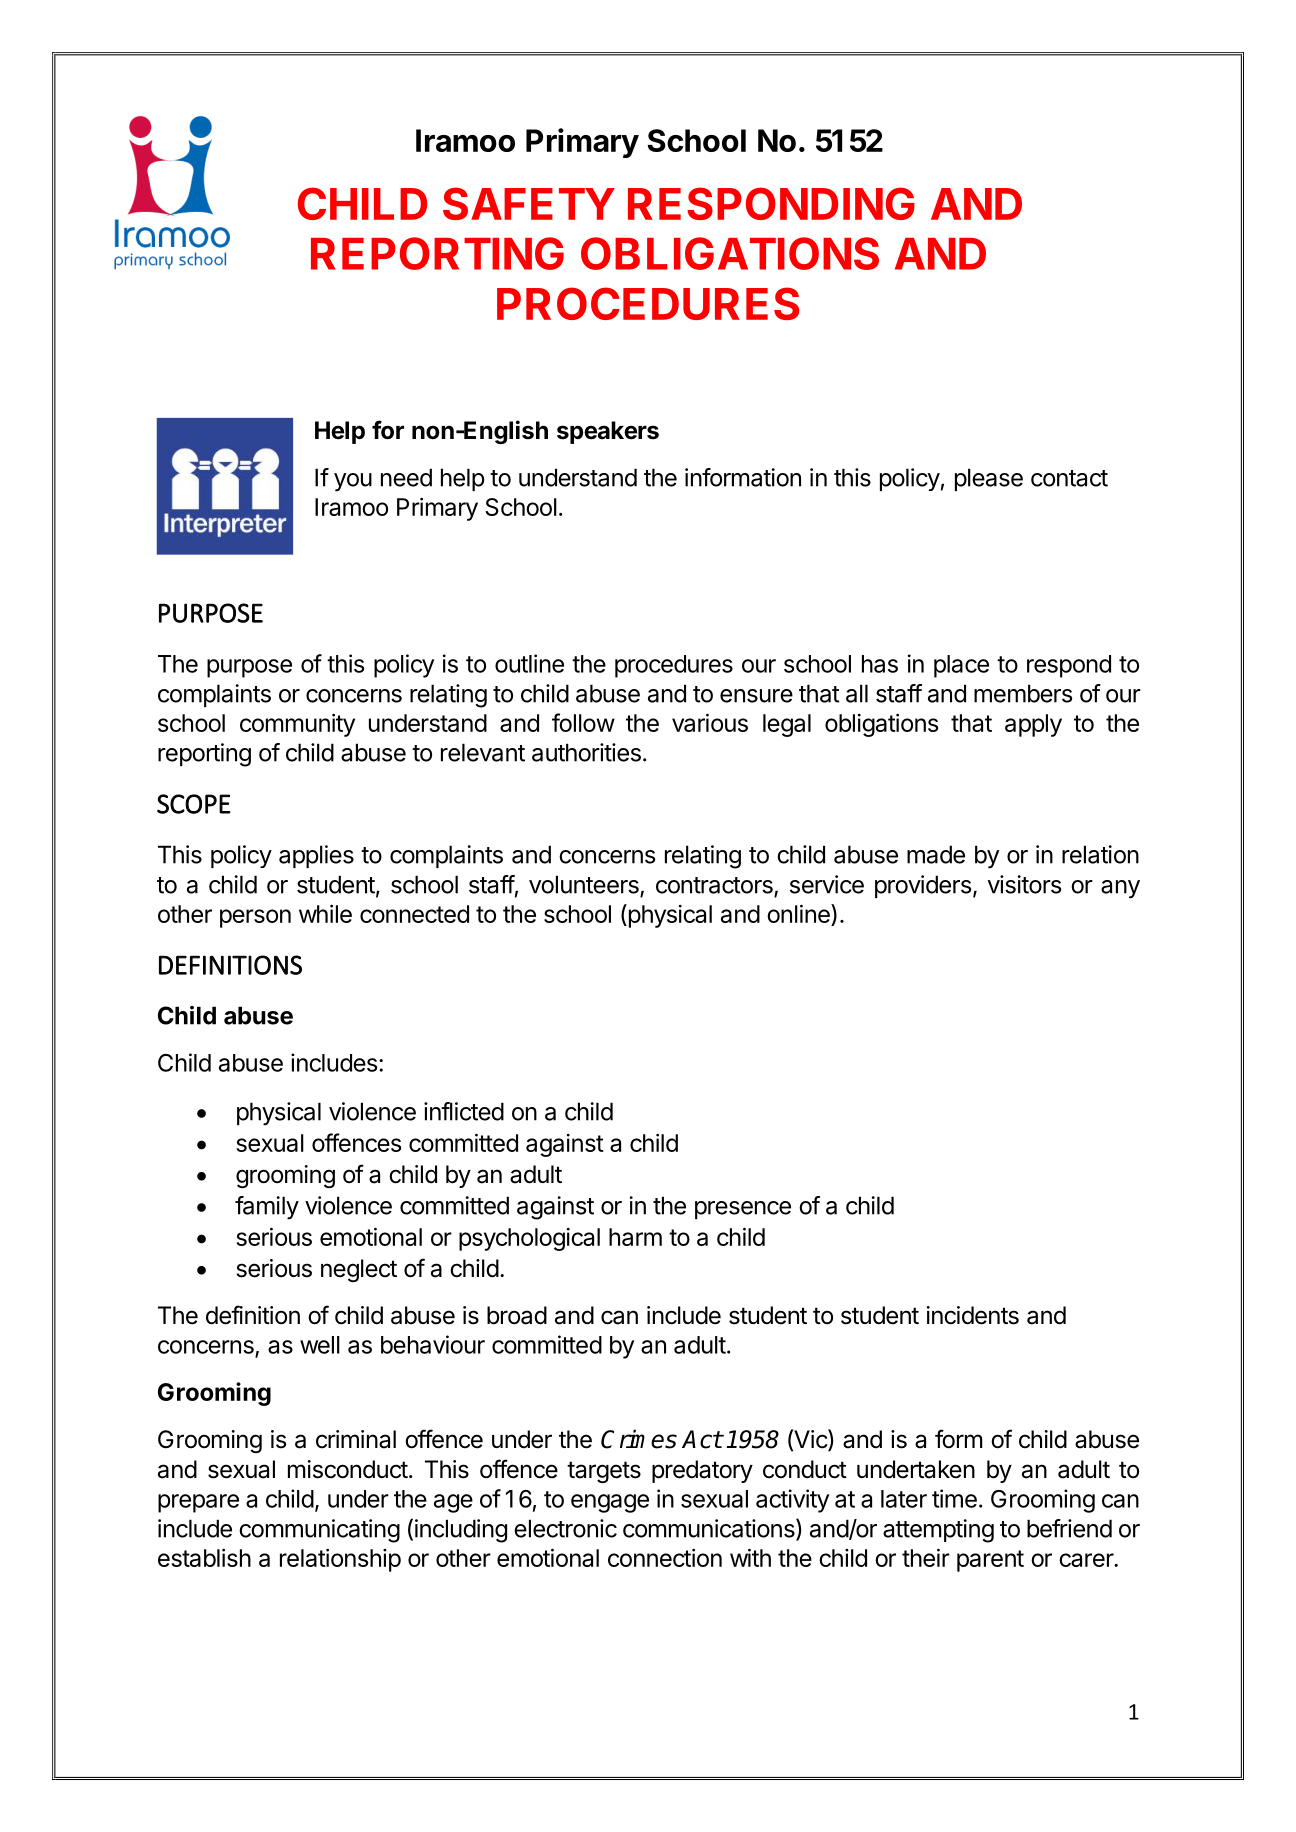 This screenshot has height=1832, width=1296. I want to click on connection, so click(665, 1558).
